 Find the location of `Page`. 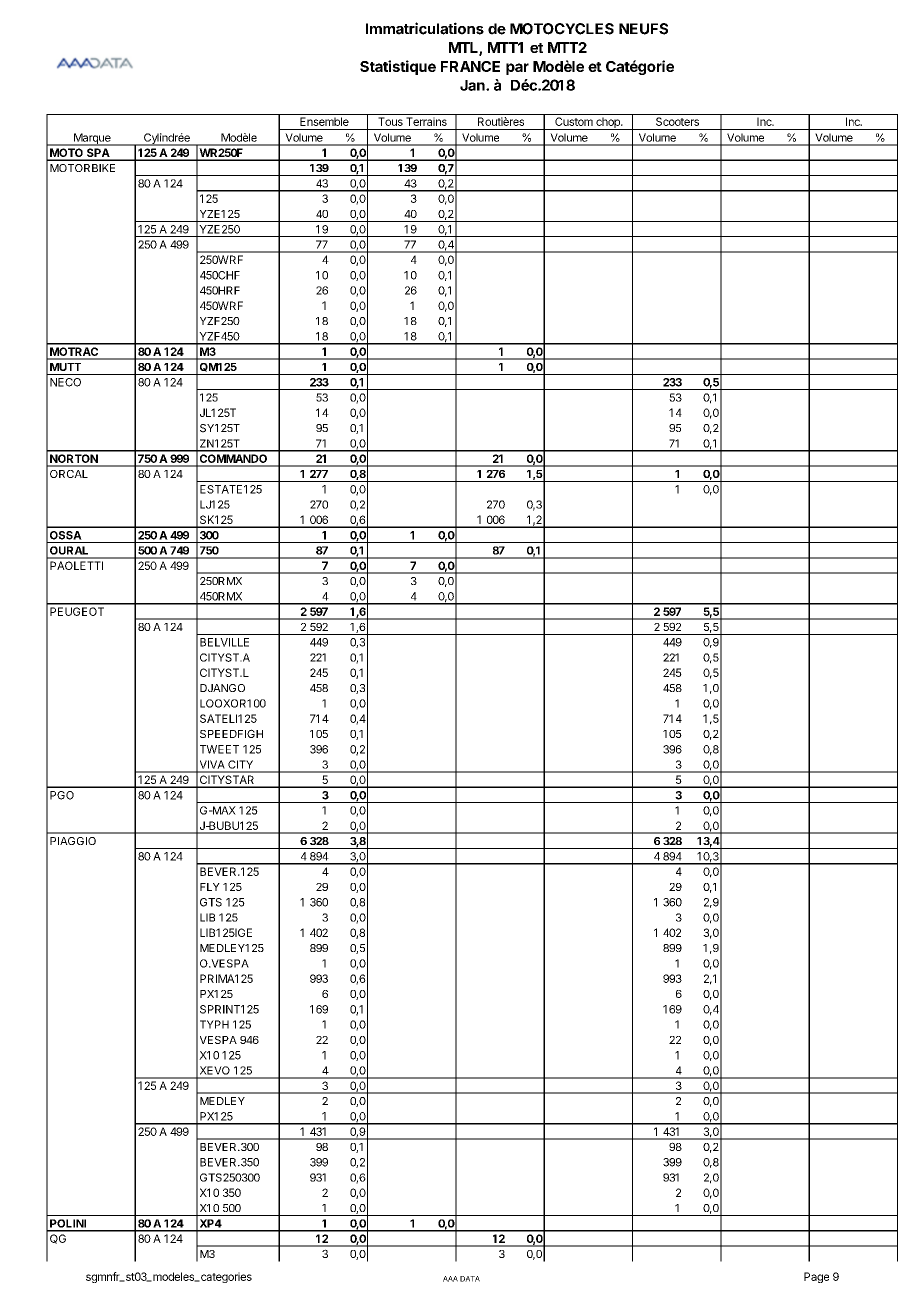

Page is located at coordinates (816, 1277).
